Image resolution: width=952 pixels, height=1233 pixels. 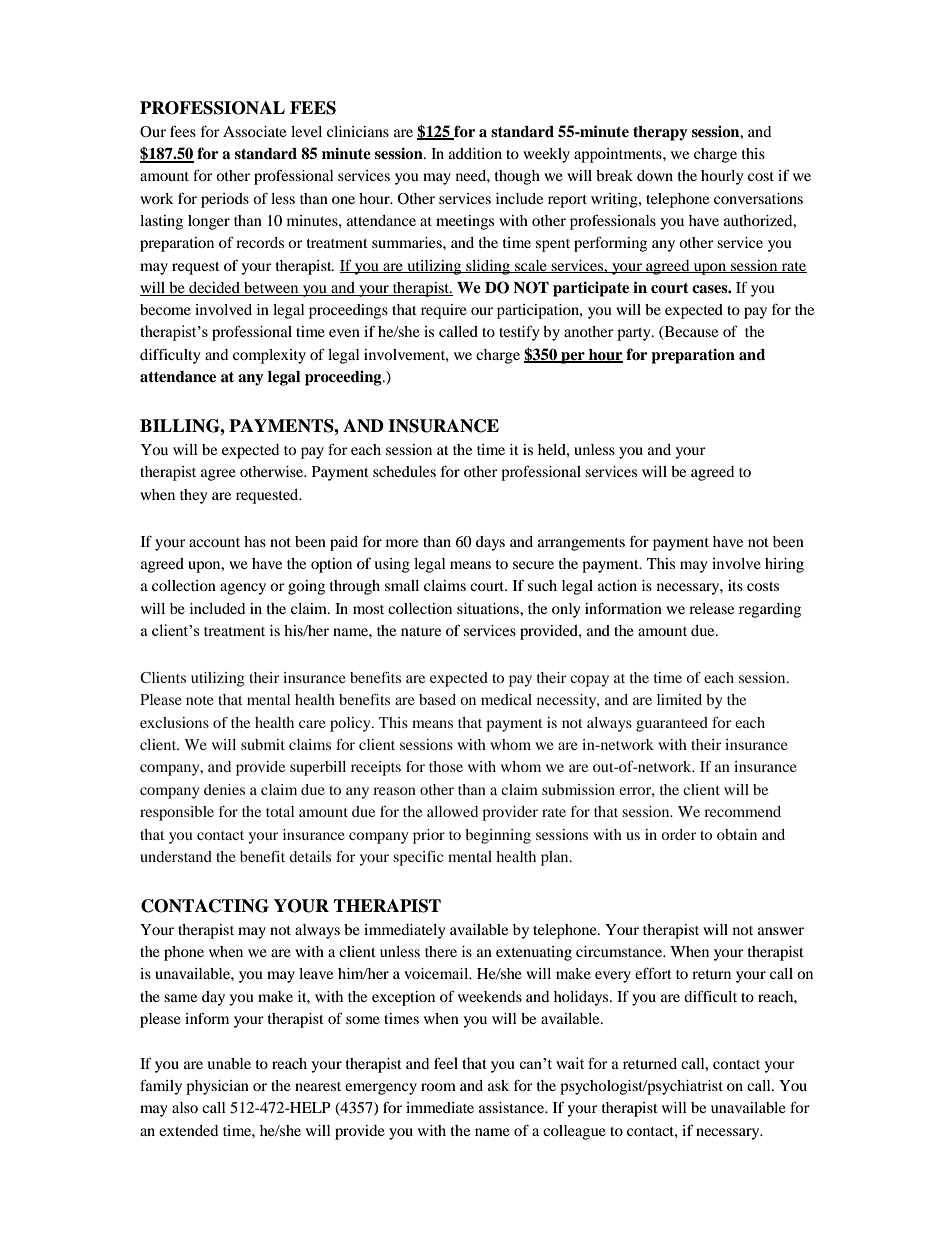 What do you see at coordinates (404, 471) in the screenshot?
I see `schedules` at bounding box center [404, 471].
